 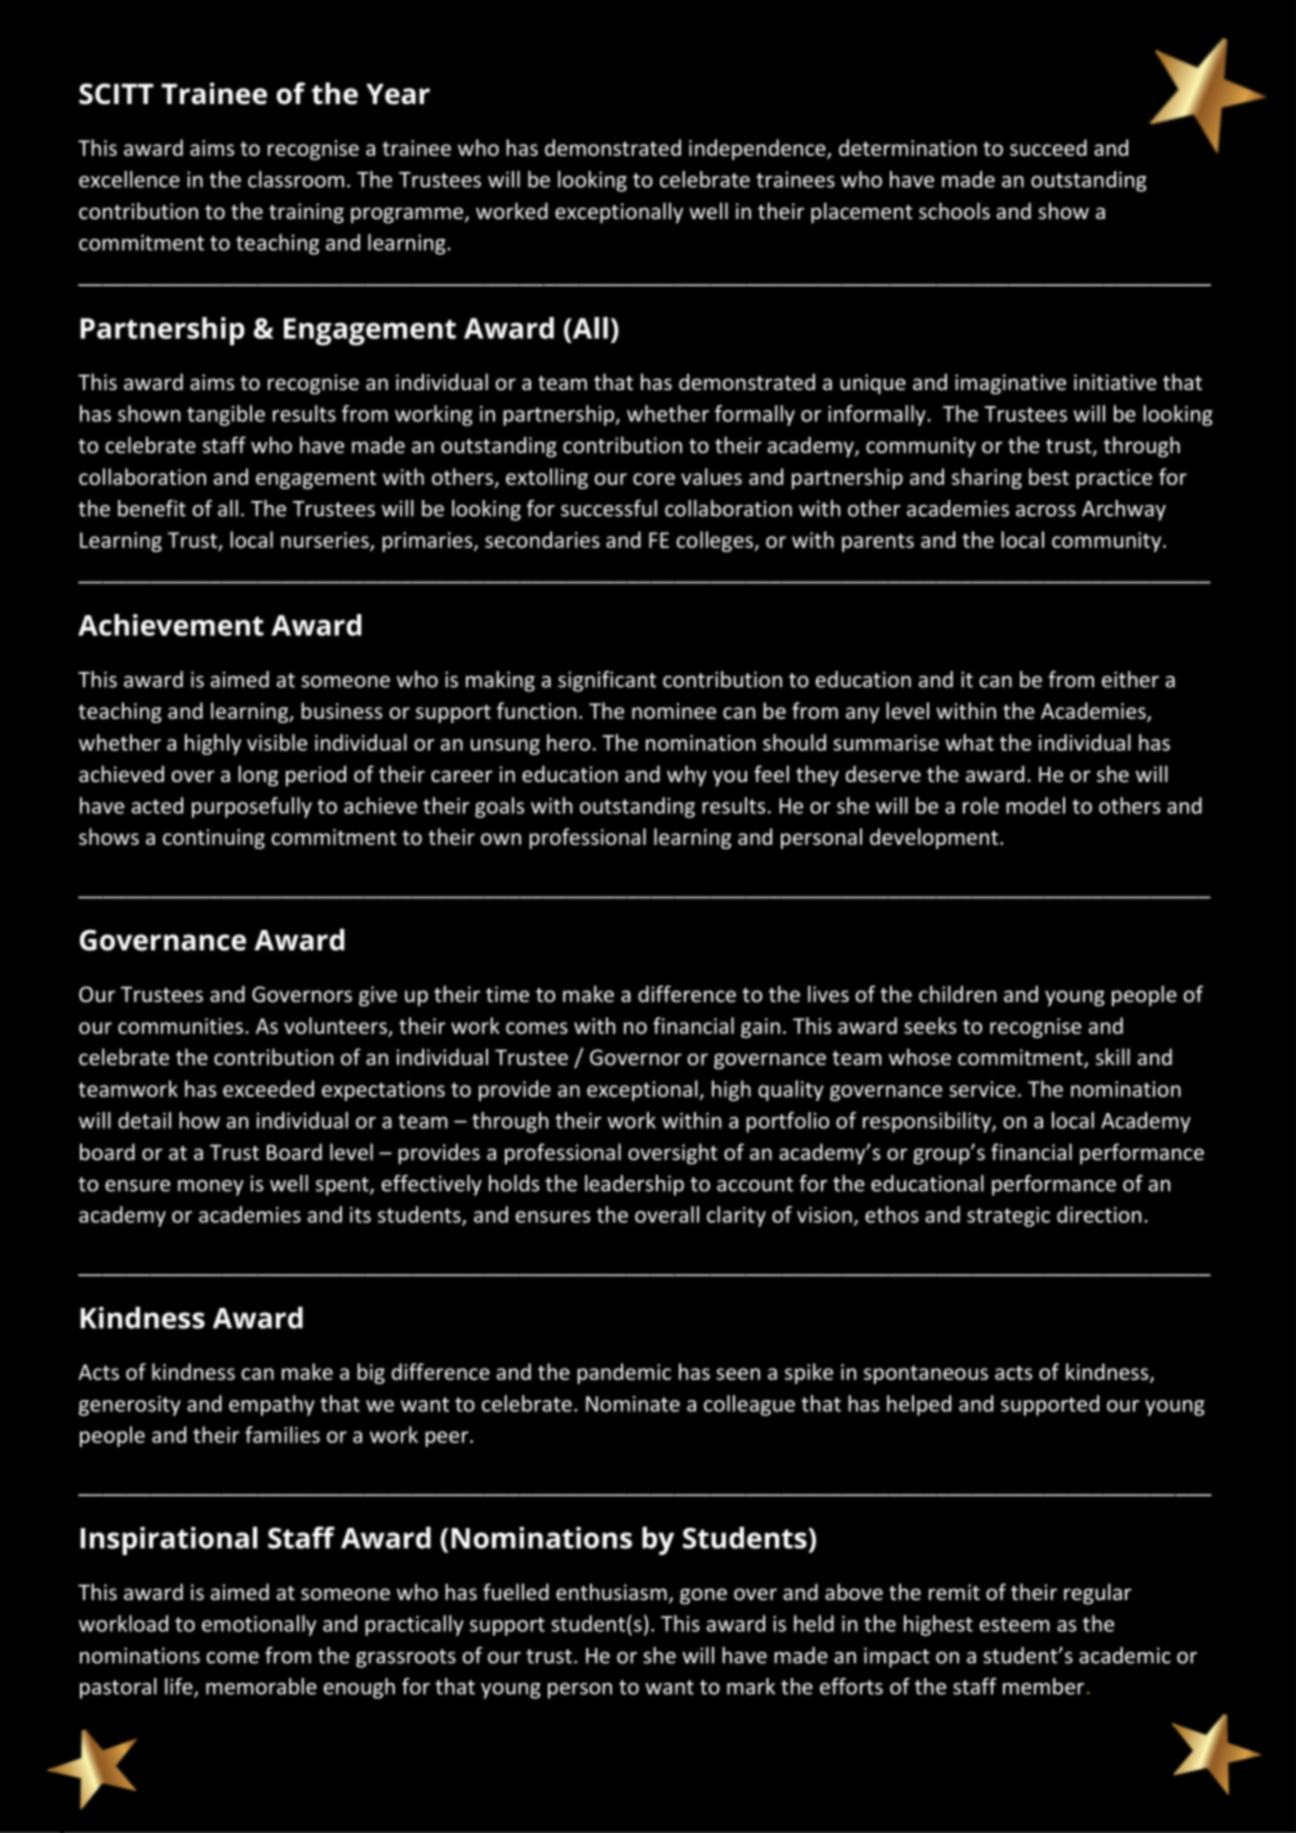 What do you see at coordinates (259, 1625) in the screenshot?
I see `emotionally` at bounding box center [259, 1625].
